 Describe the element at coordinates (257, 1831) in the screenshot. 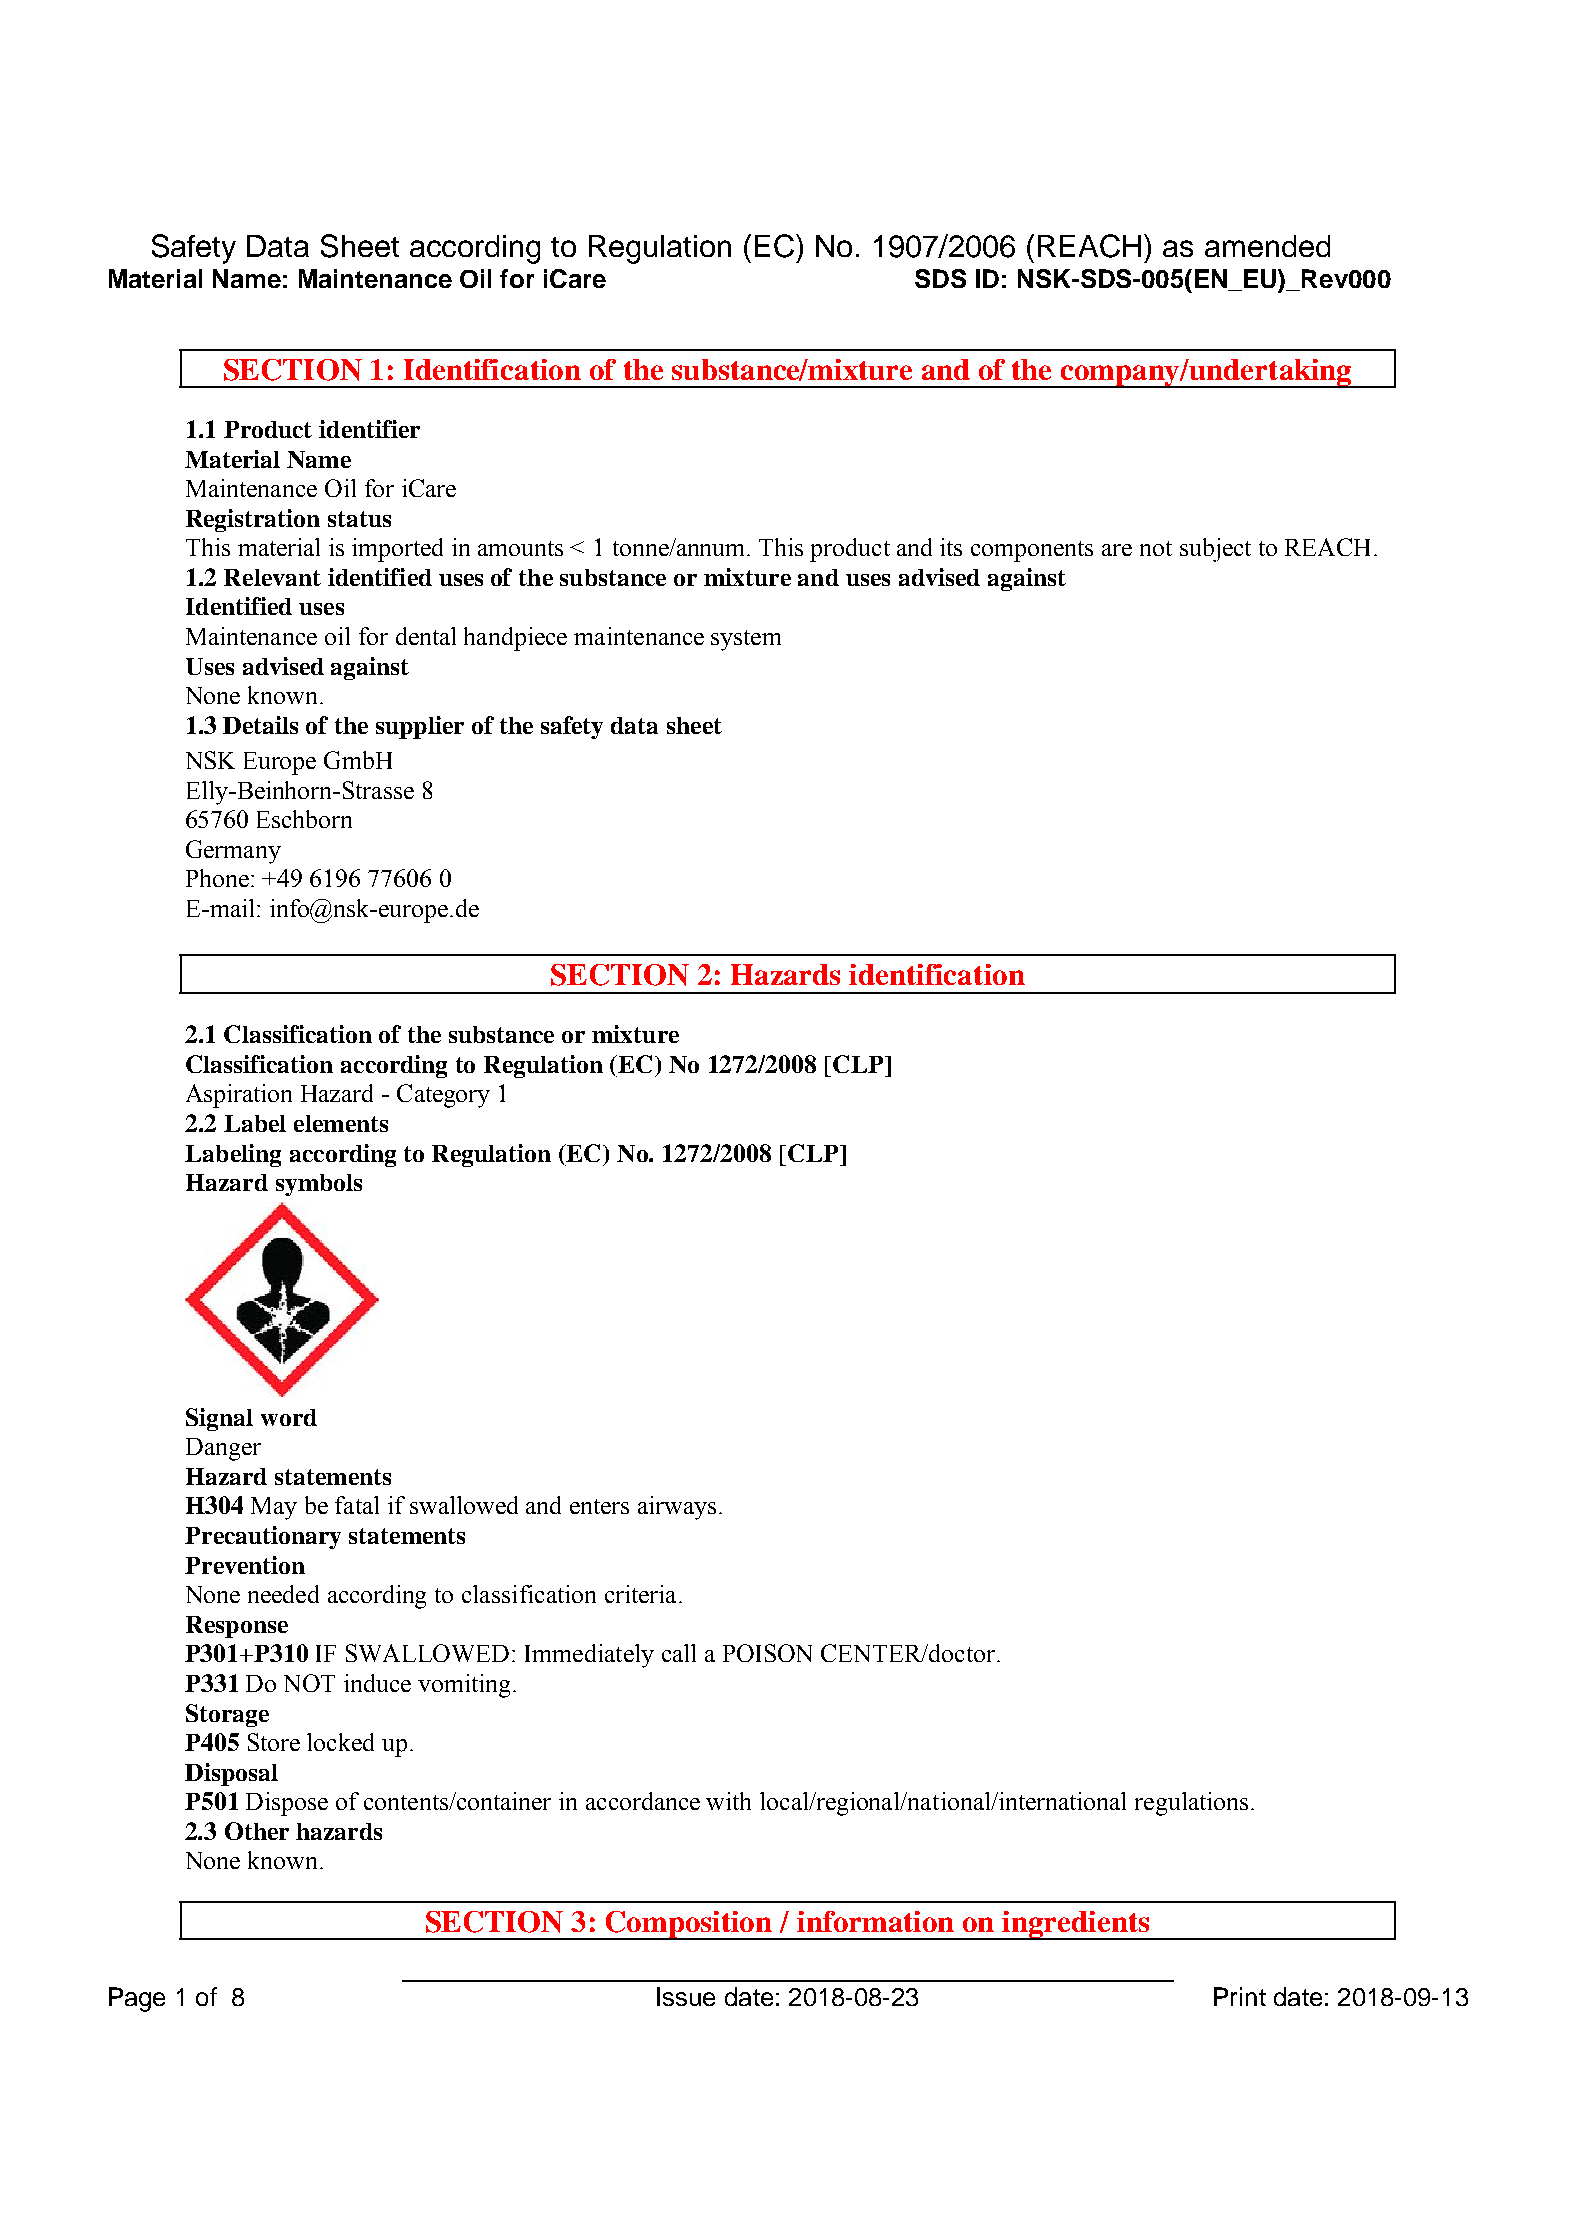

I see `Other` at that location.
